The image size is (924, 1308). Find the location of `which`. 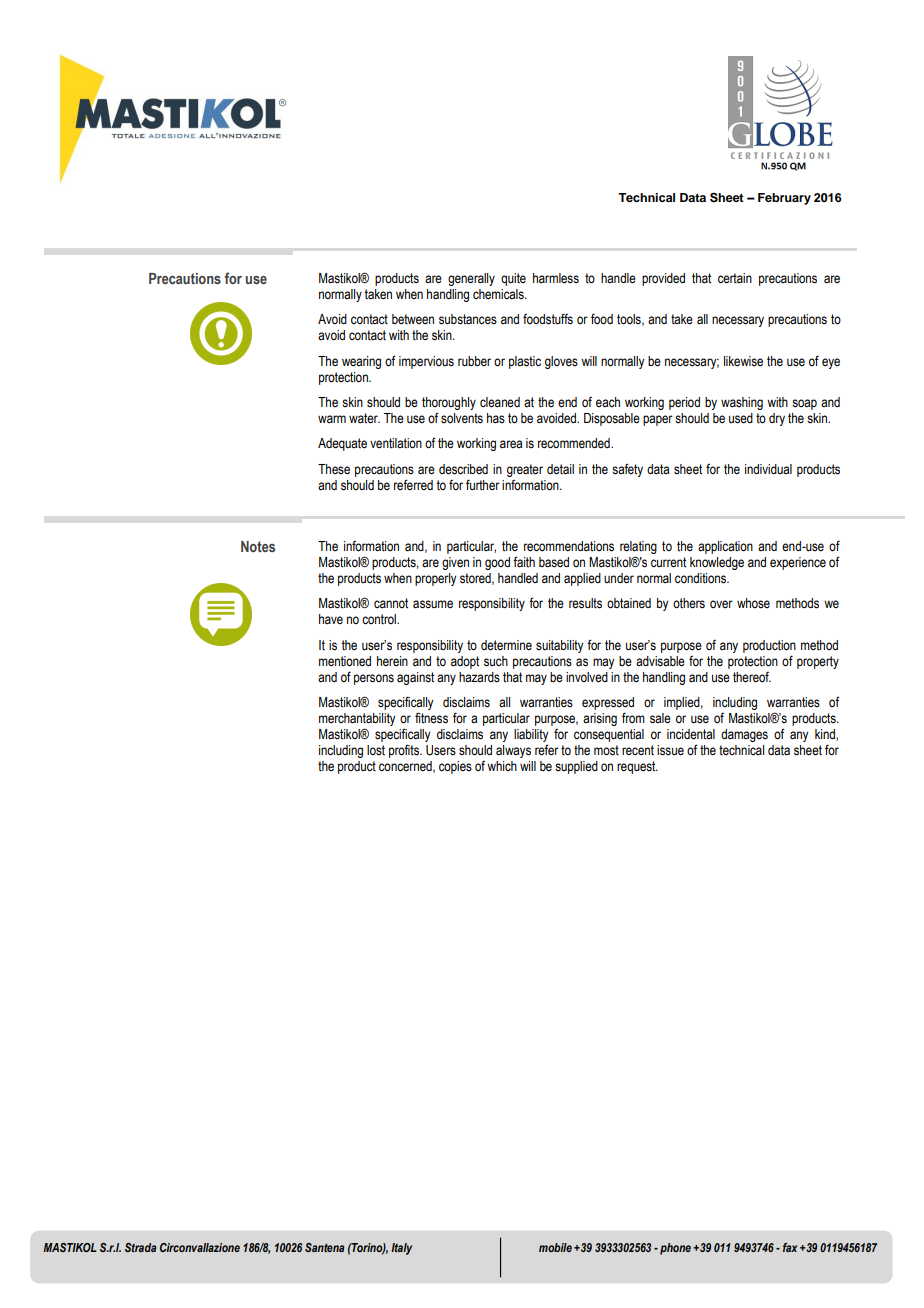

which is located at coordinates (502, 766).
